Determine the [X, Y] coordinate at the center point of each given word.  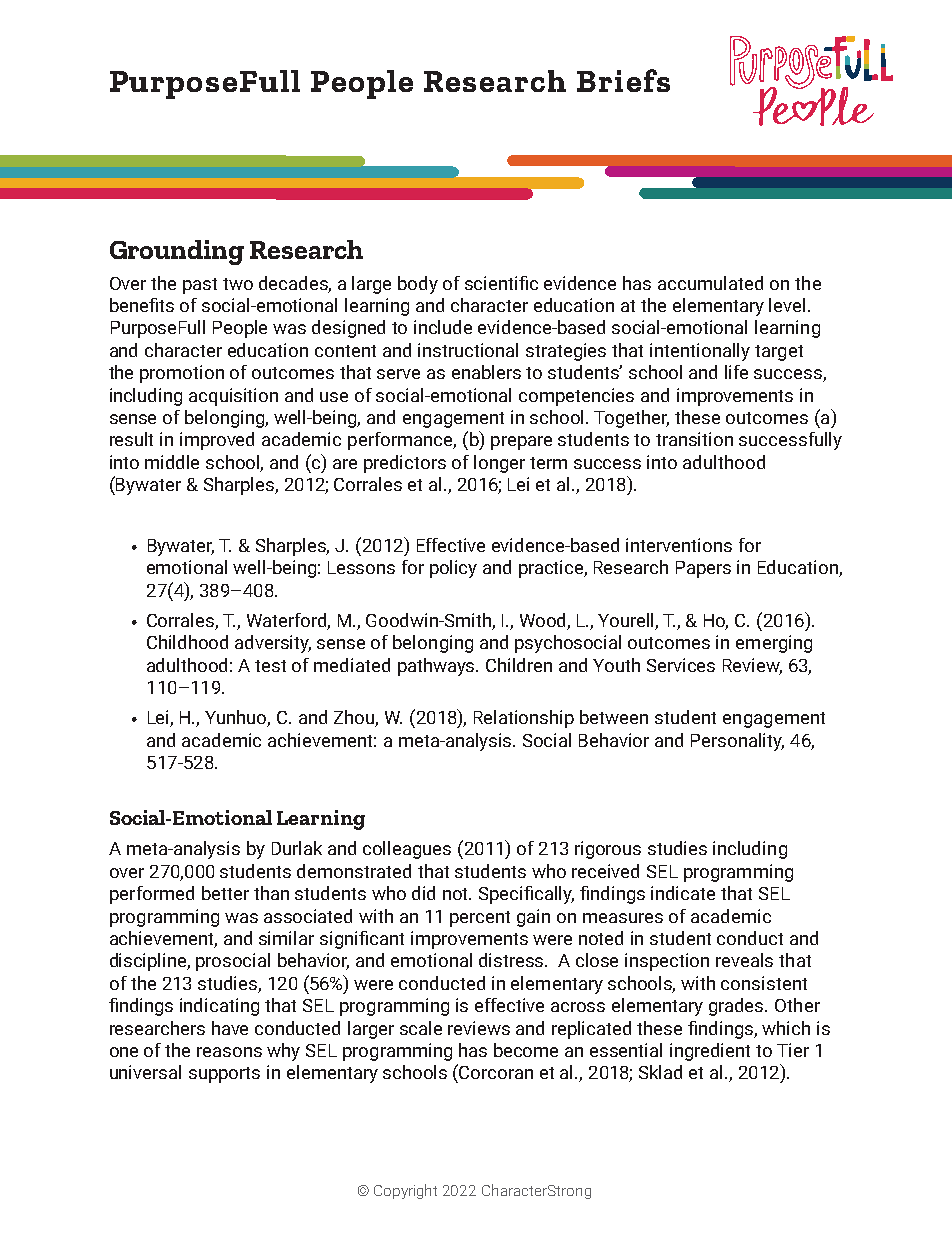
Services [681, 665]
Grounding [177, 252]
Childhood [187, 642]
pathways [438, 667]
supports [224, 1075]
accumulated [710, 283]
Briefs [623, 80]
